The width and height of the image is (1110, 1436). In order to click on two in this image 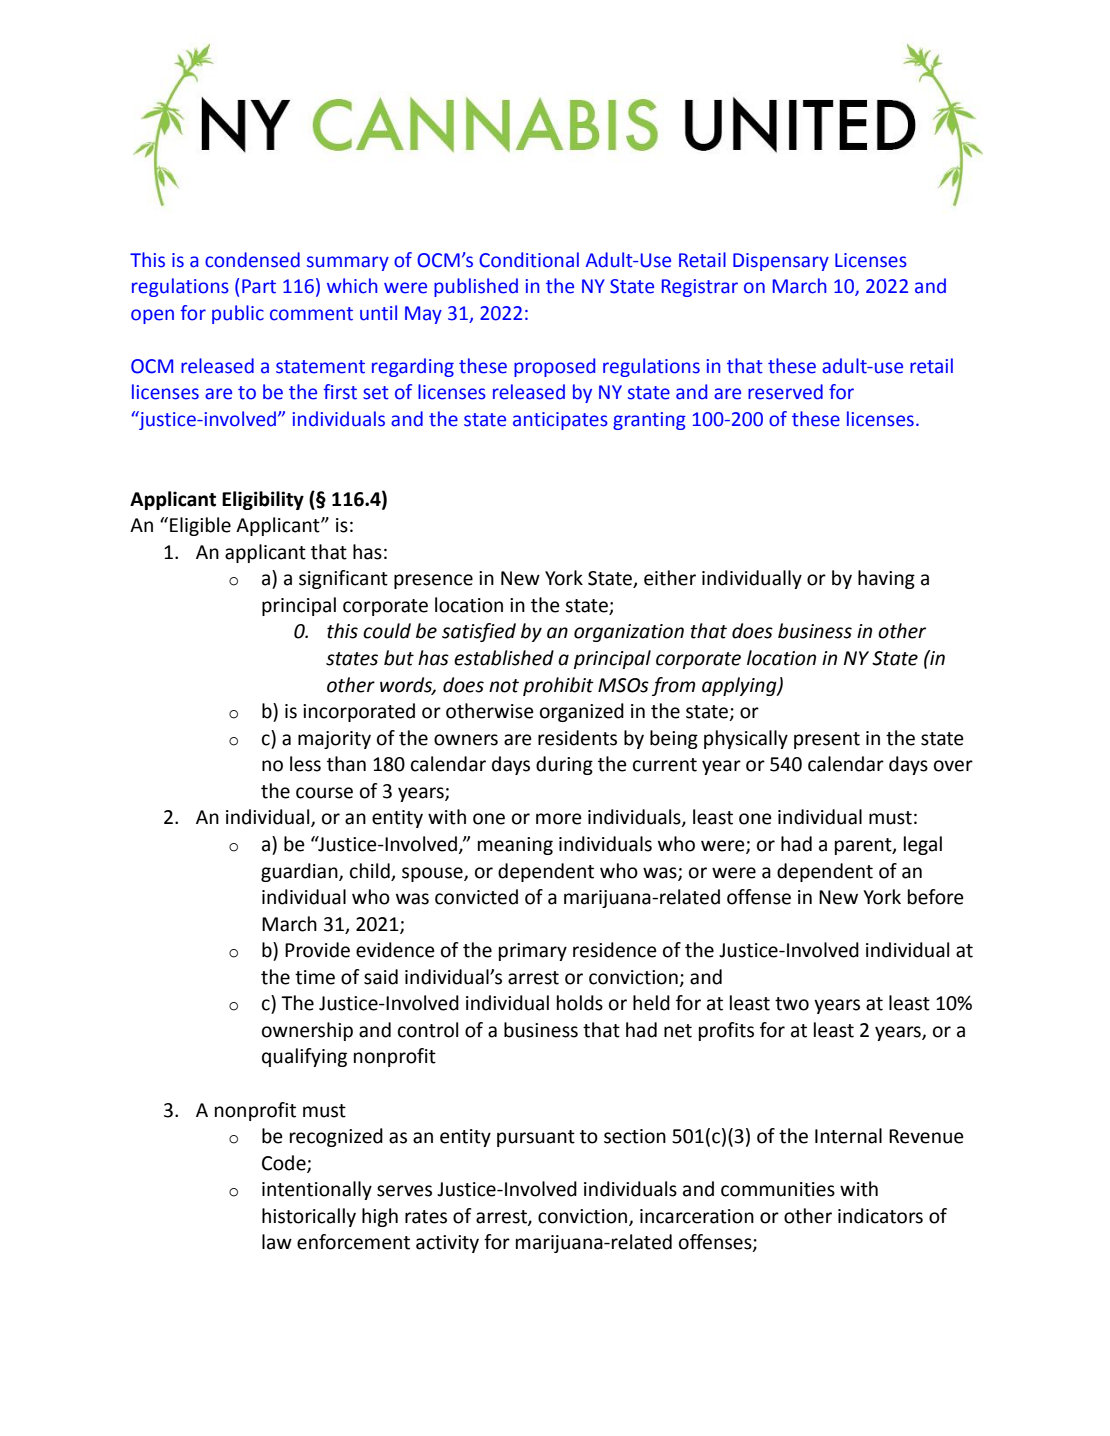, I will do `click(792, 1004)`.
